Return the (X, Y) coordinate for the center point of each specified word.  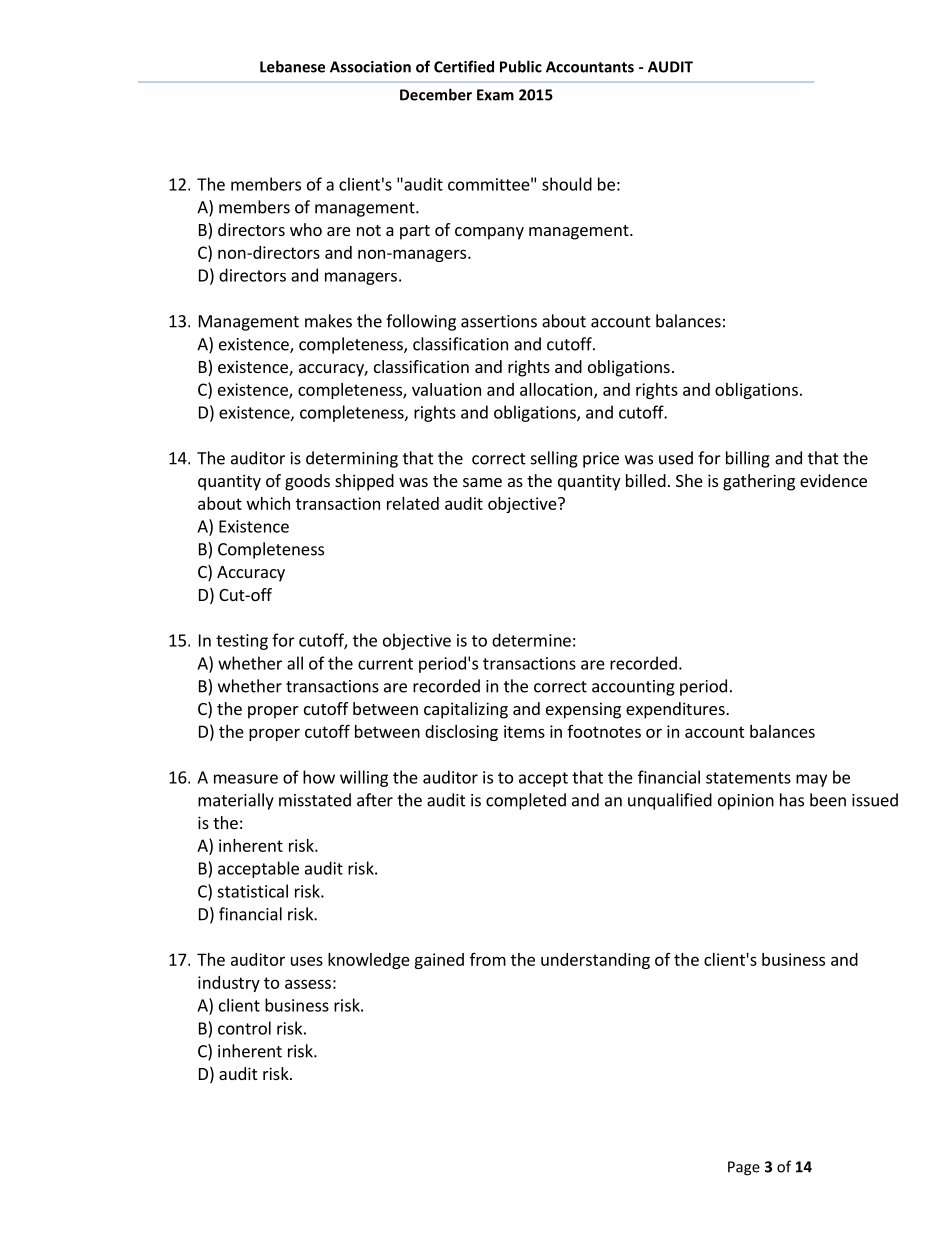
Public (521, 66)
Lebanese (292, 66)
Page (744, 1168)
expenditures (676, 710)
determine (531, 640)
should (567, 184)
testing (242, 642)
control (244, 1028)
